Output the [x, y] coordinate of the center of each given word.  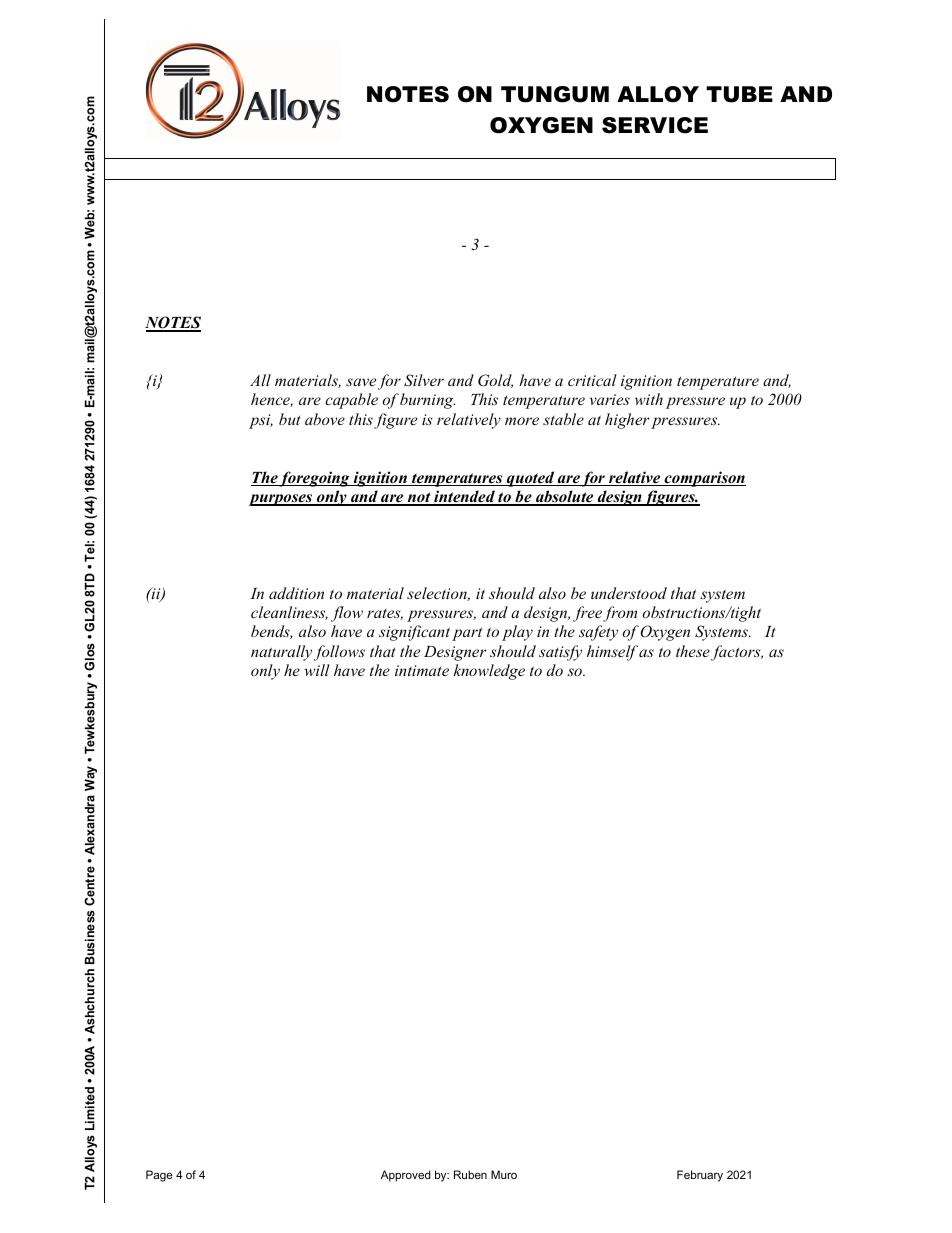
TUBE [739, 94]
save [361, 382]
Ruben [470, 1174]
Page [159, 1176]
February [700, 1176]
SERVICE [655, 125]
